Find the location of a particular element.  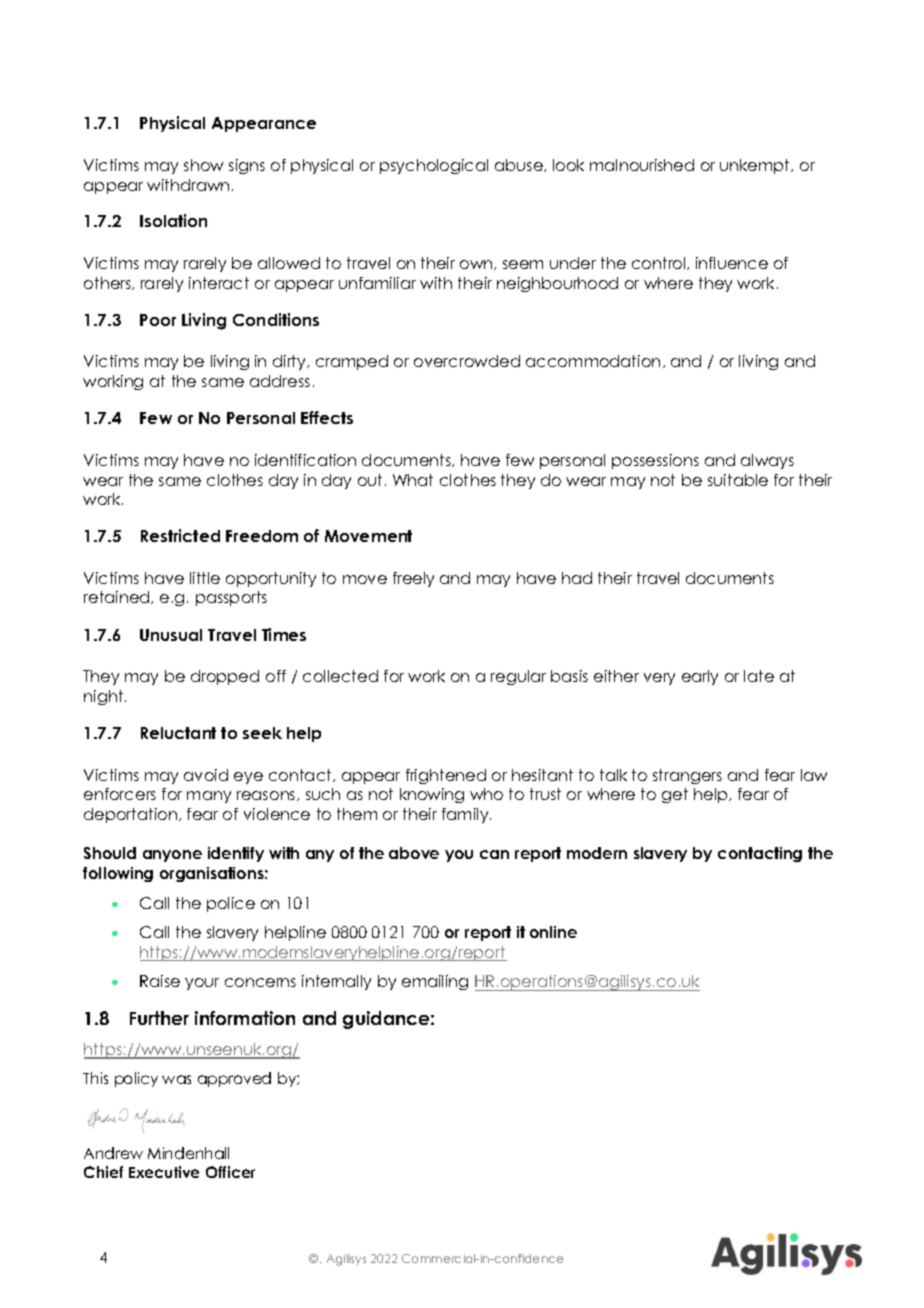

psychological is located at coordinates (434, 166).
